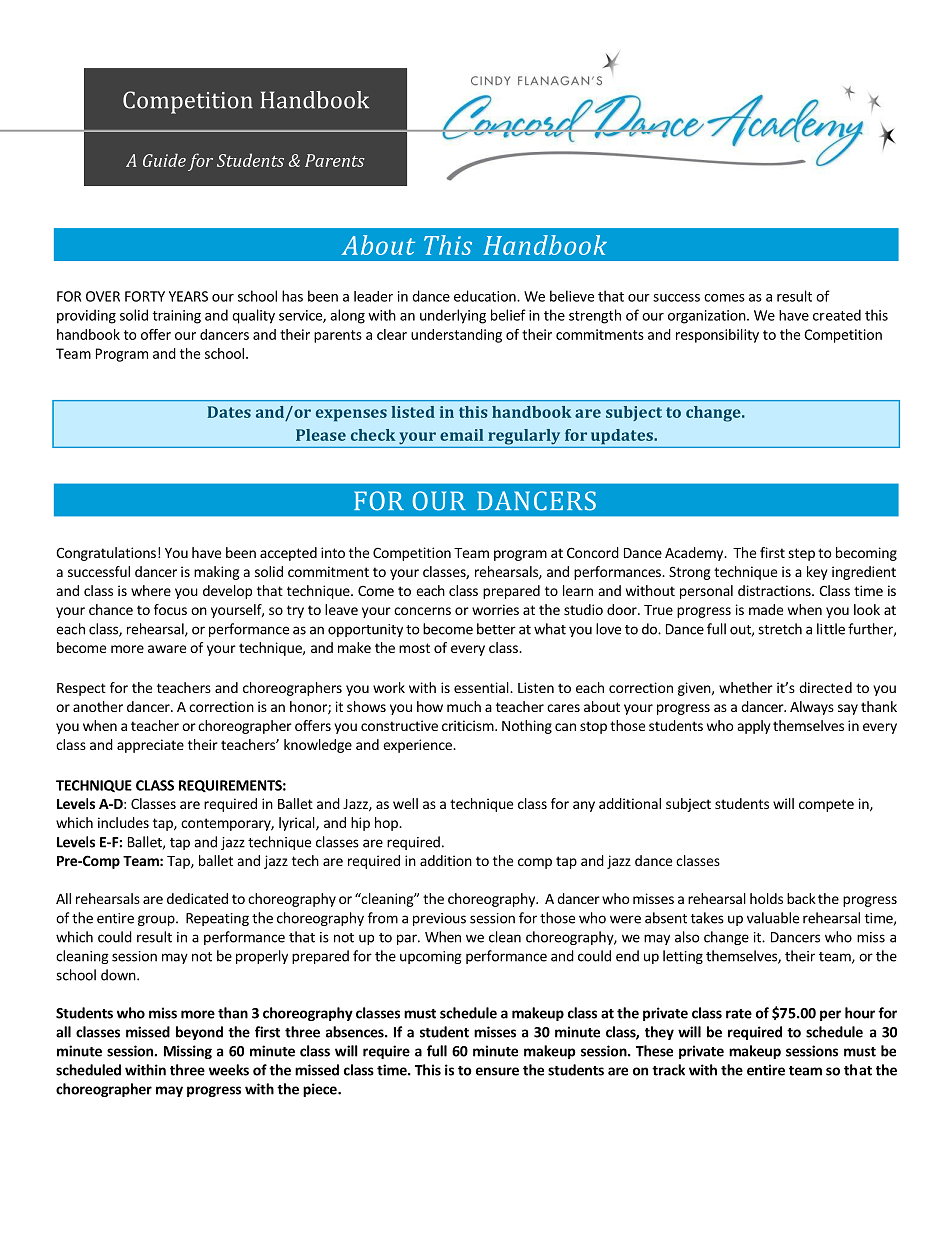  Describe the element at coordinates (164, 160) in the page. I see `Guide` at that location.
